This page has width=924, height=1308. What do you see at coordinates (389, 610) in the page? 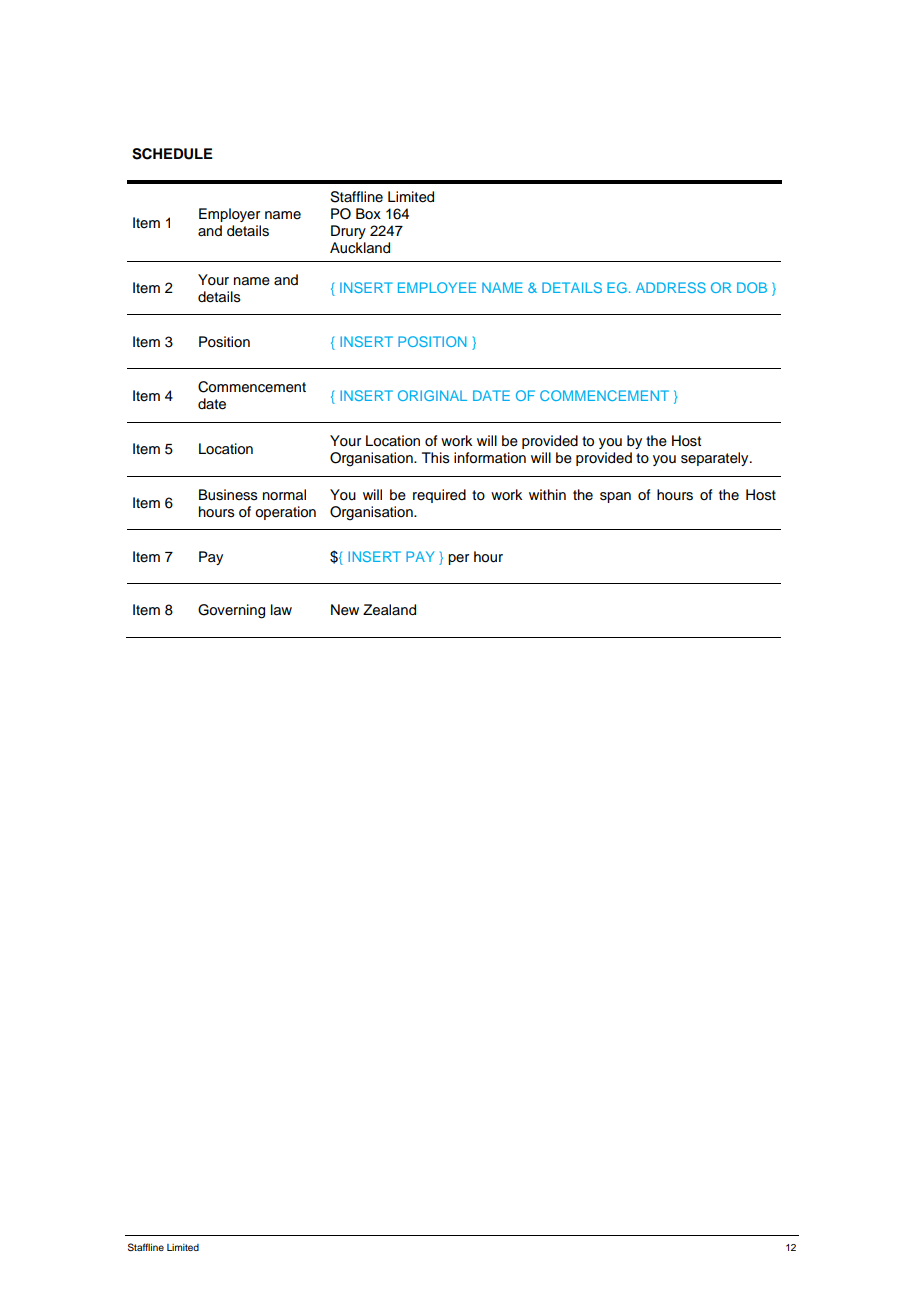
I see `Zealand` at bounding box center [389, 610].
